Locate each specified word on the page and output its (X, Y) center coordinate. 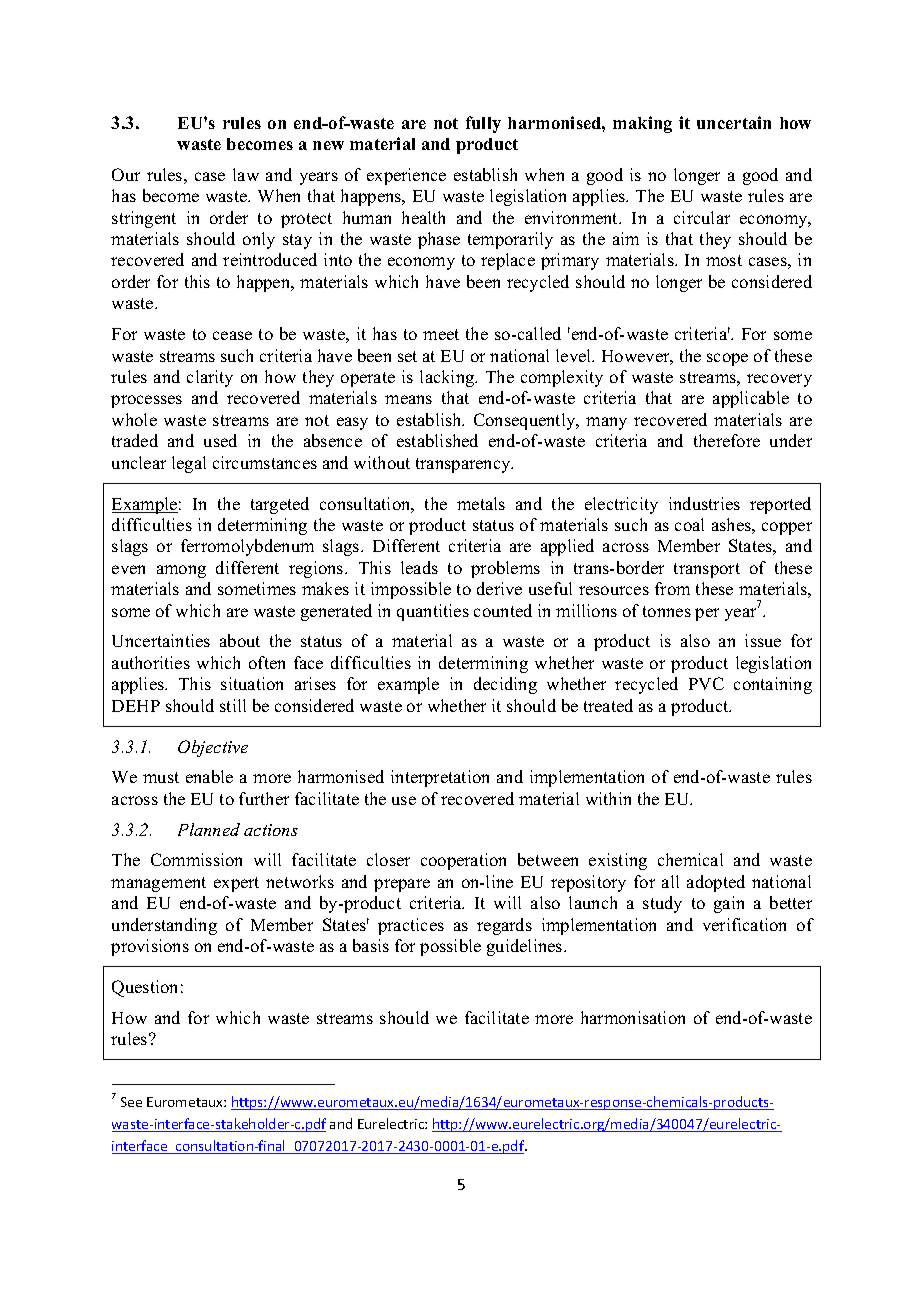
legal (189, 464)
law (246, 174)
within (608, 798)
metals (481, 503)
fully (483, 124)
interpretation (440, 778)
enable (209, 776)
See (131, 1102)
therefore (727, 440)
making (642, 124)
